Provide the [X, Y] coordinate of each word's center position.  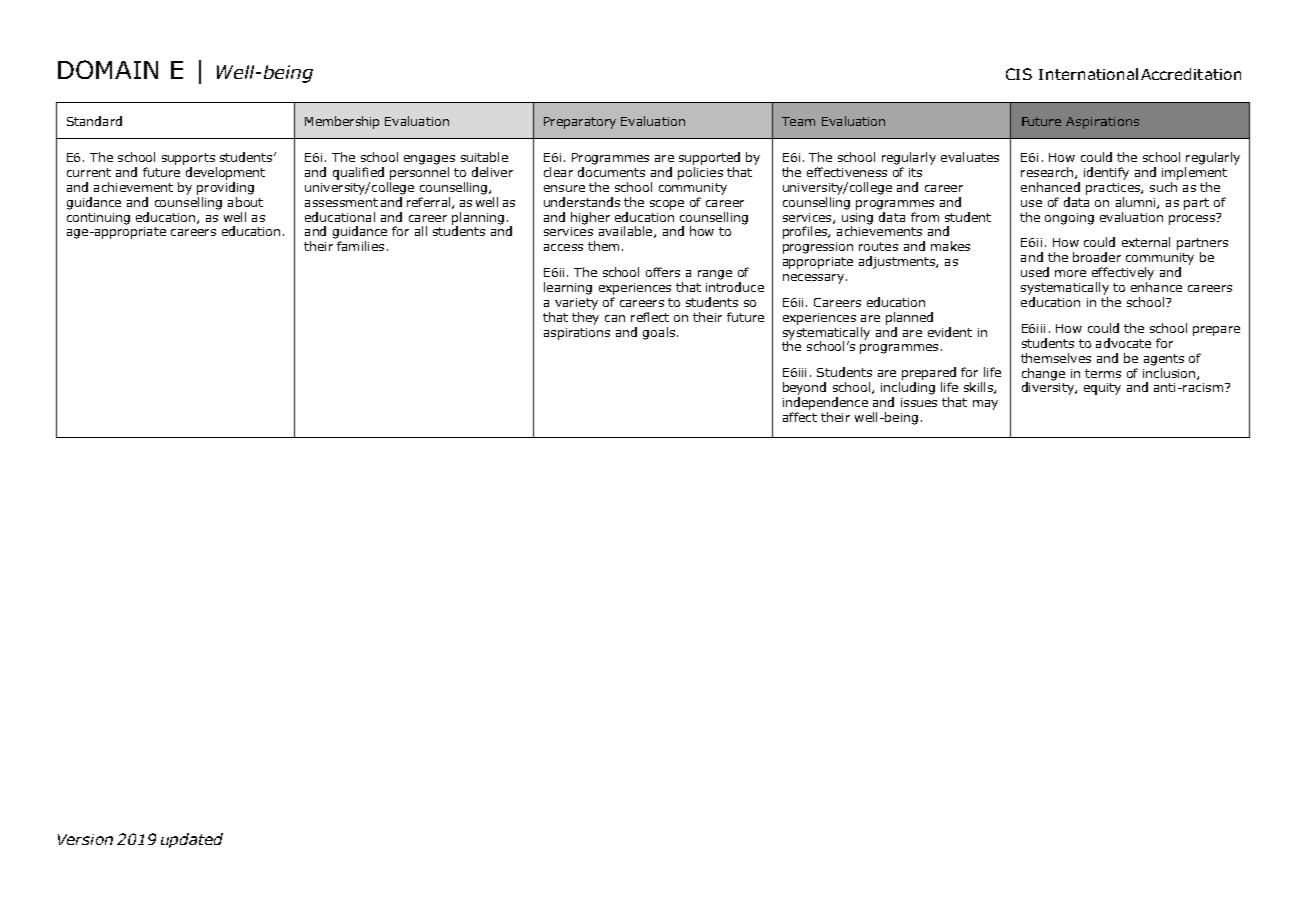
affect [800, 417]
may [985, 405]
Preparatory [580, 123]
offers [663, 272]
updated [192, 840]
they [585, 318]
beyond [804, 388]
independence [825, 403]
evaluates [970, 157]
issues [919, 402]
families [360, 246]
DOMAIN [108, 69]
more [1070, 273]
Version [85, 839]
